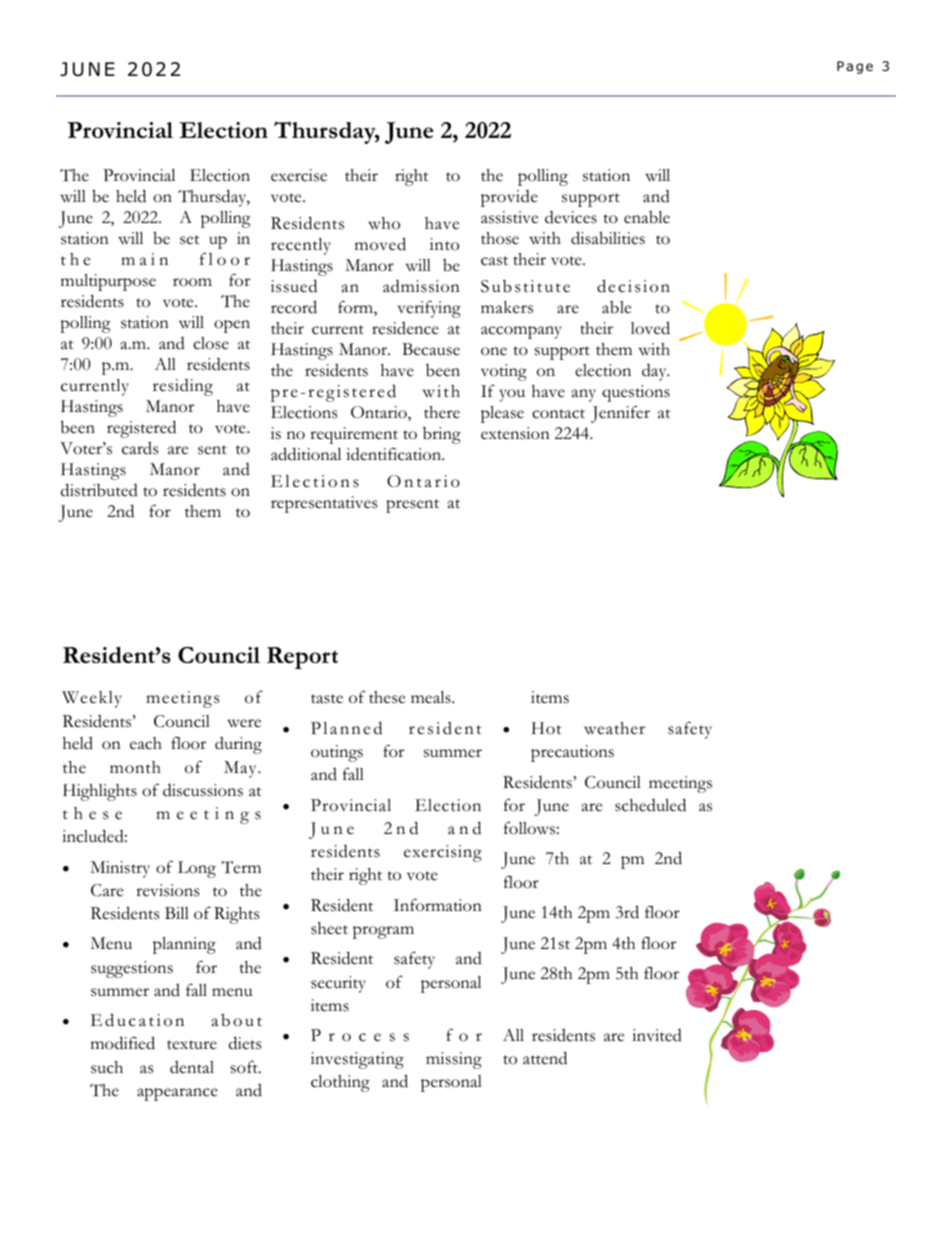  What do you see at coordinates (190, 240) in the screenshot?
I see `set` at bounding box center [190, 240].
